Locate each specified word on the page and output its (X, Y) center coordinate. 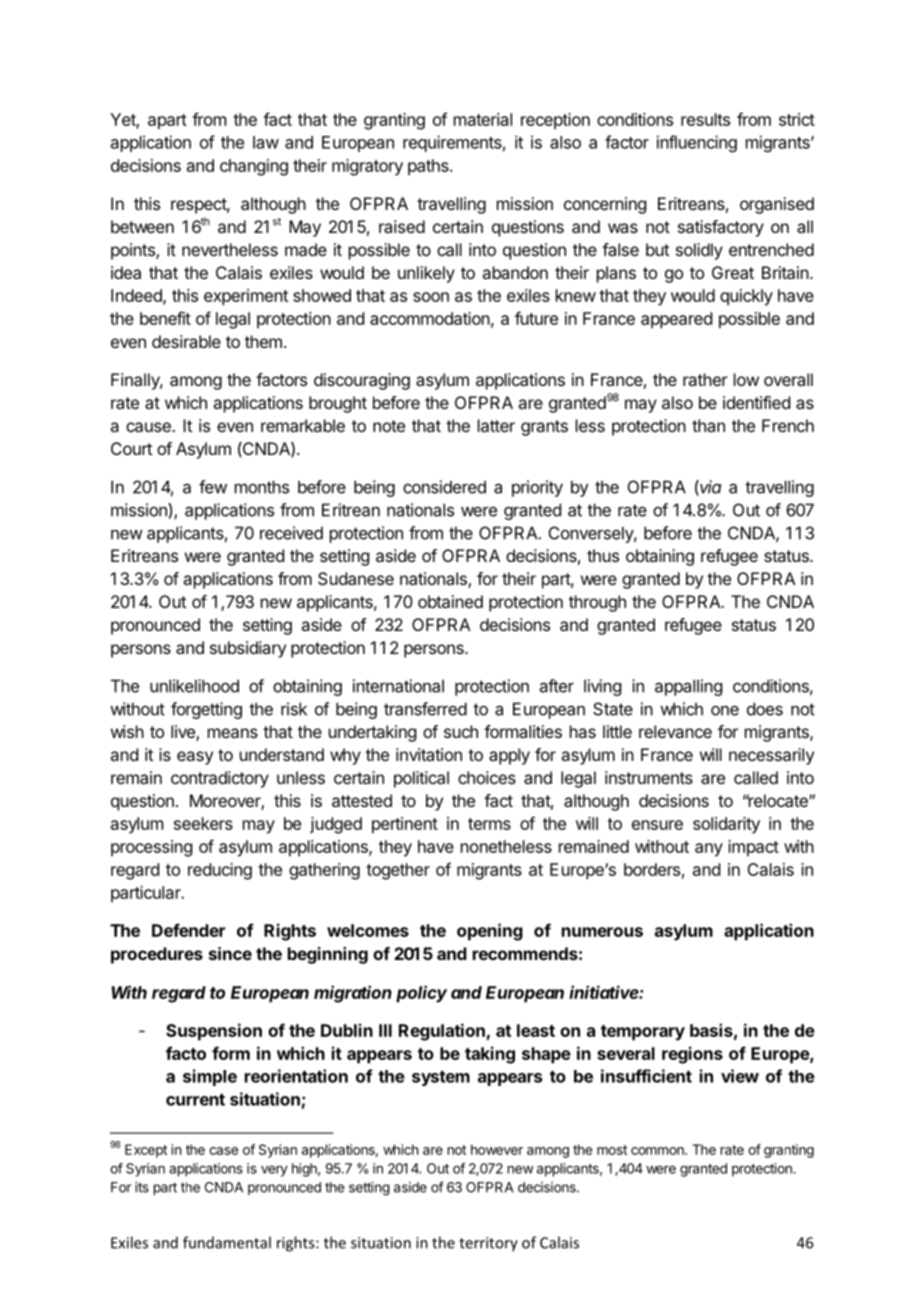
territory (488, 1244)
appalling (688, 687)
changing (254, 167)
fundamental (227, 1242)
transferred (425, 709)
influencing (697, 143)
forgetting (206, 710)
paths (429, 167)
